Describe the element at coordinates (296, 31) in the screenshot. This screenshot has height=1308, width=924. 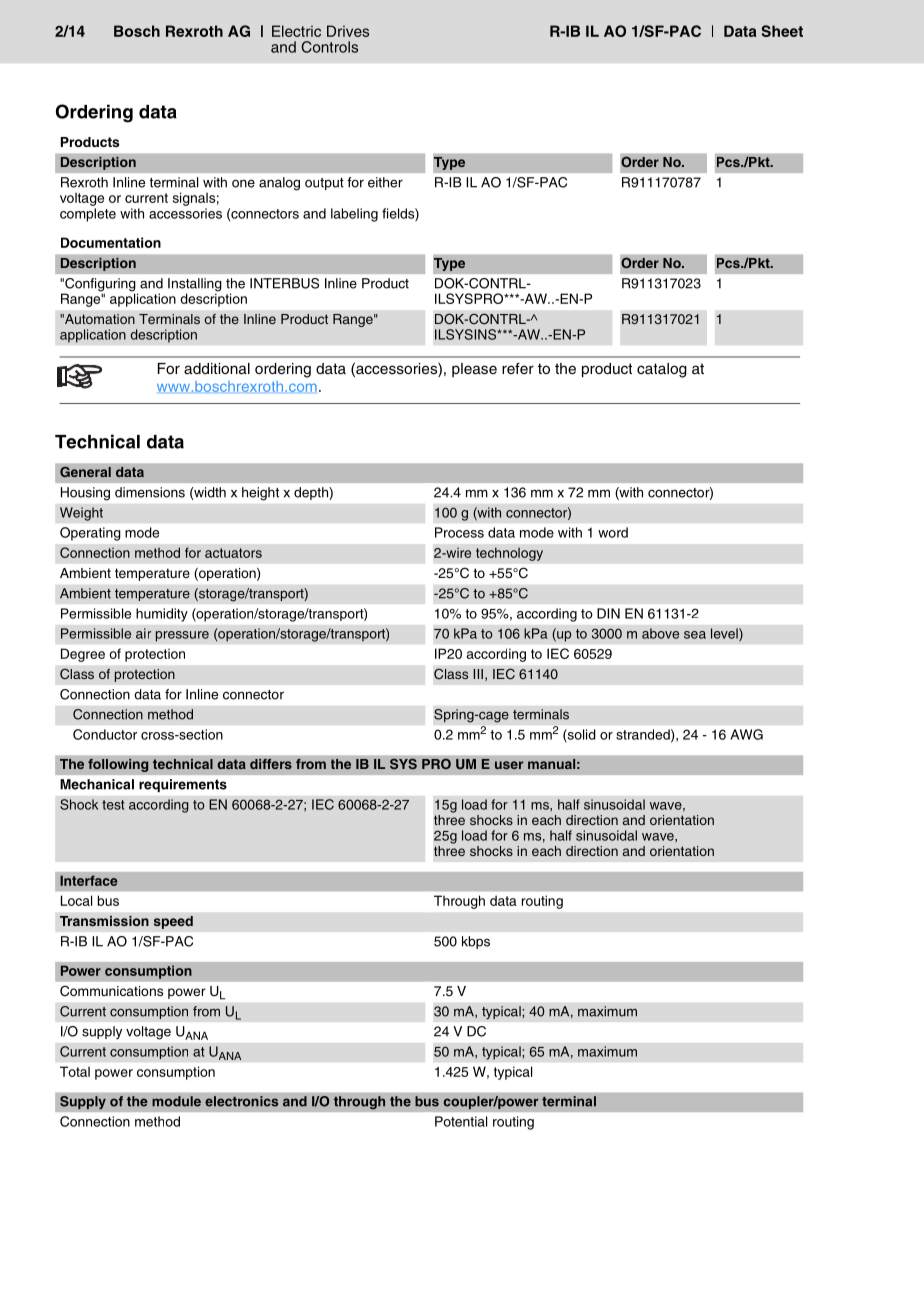
I see `Electric` at that location.
